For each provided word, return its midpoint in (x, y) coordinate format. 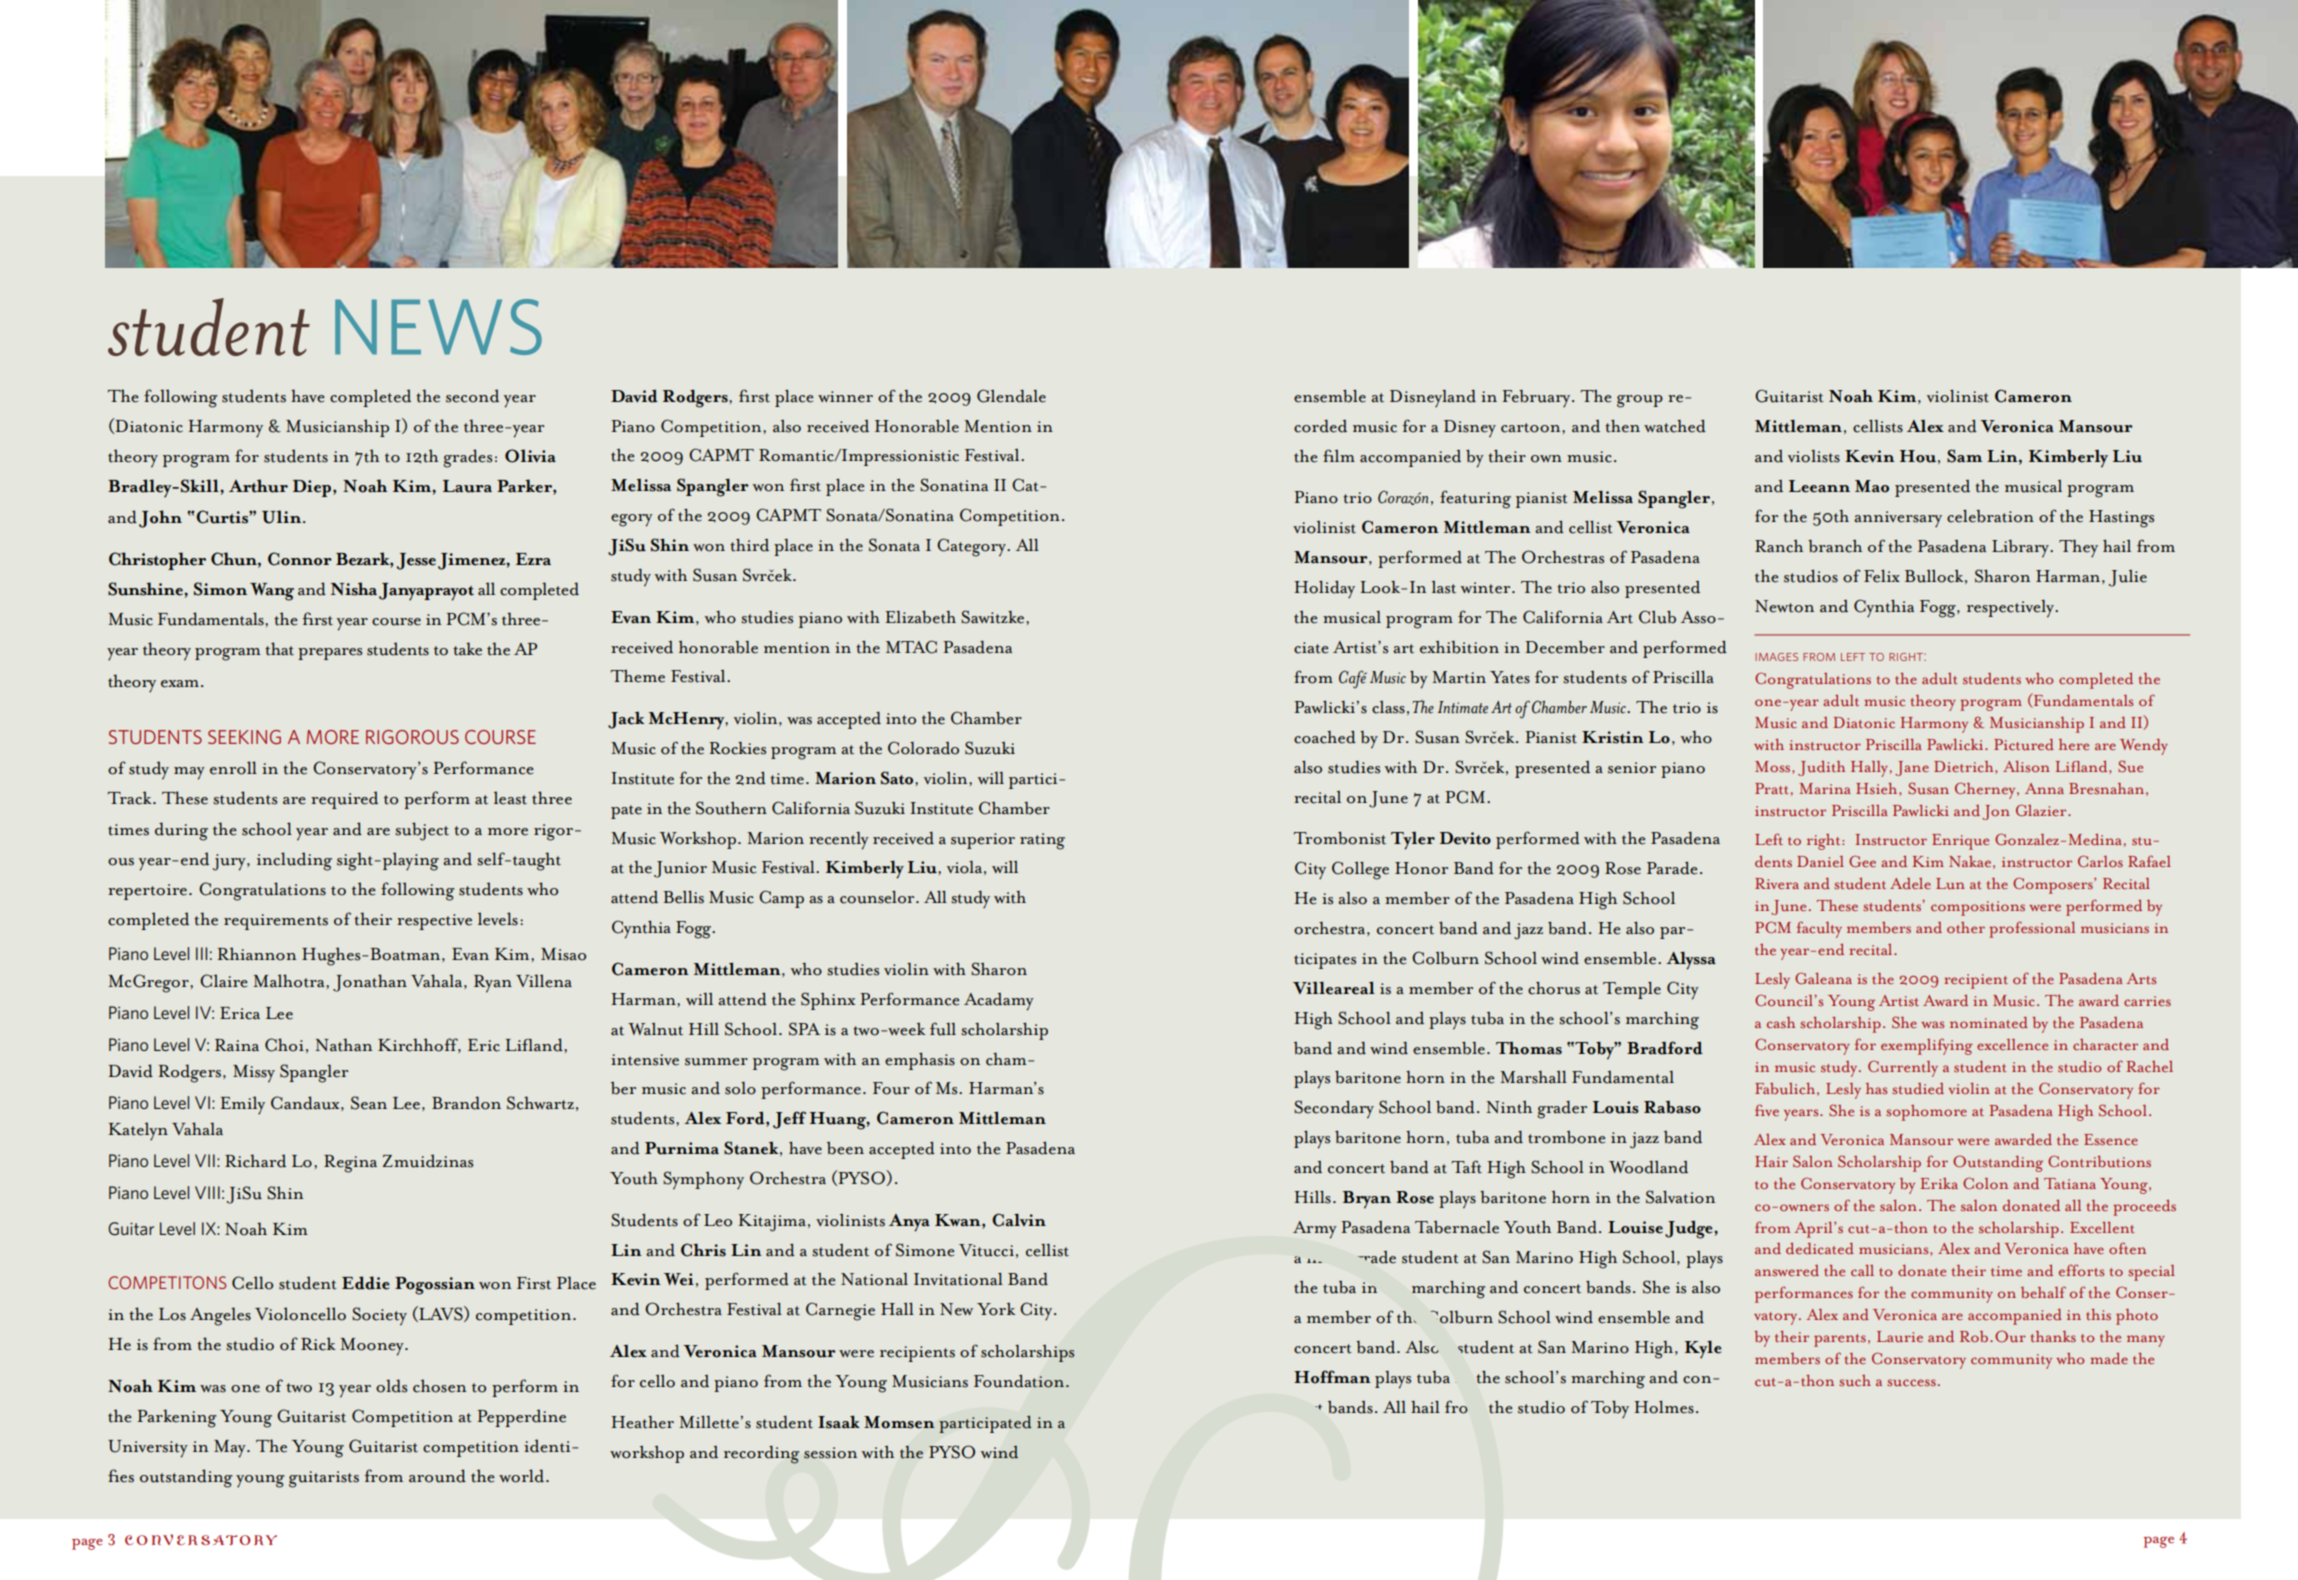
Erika (1939, 1183)
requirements (276, 922)
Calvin (1019, 1220)
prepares (330, 654)
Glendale (1011, 396)
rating (1042, 841)
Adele (1910, 883)
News (438, 327)
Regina (350, 1164)
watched (1675, 426)
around (437, 1476)
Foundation (1020, 1381)
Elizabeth (920, 617)
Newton (1784, 606)
